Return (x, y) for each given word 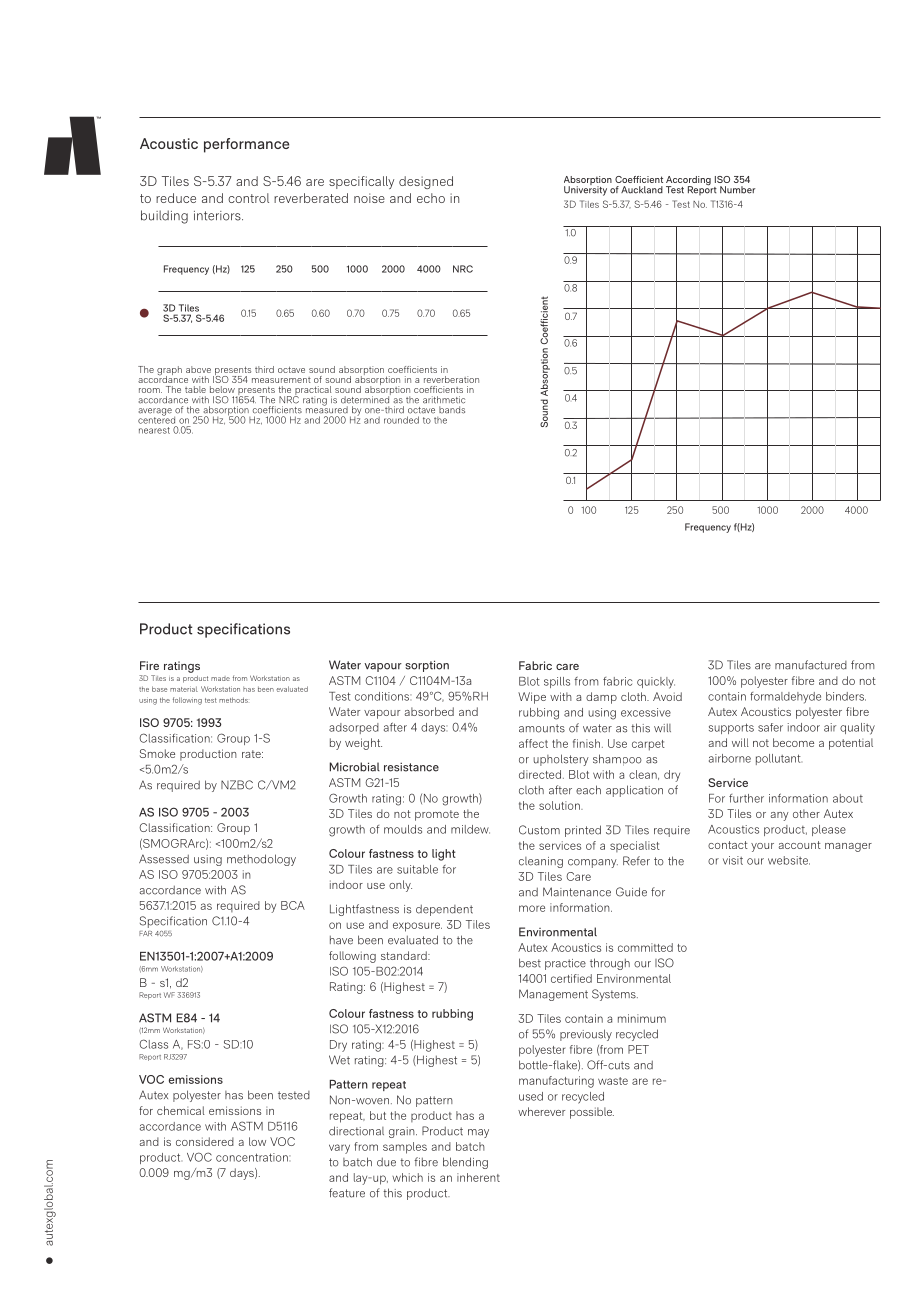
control (248, 198)
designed (426, 182)
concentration (253, 1157)
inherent (478, 1177)
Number (737, 190)
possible (592, 1113)
